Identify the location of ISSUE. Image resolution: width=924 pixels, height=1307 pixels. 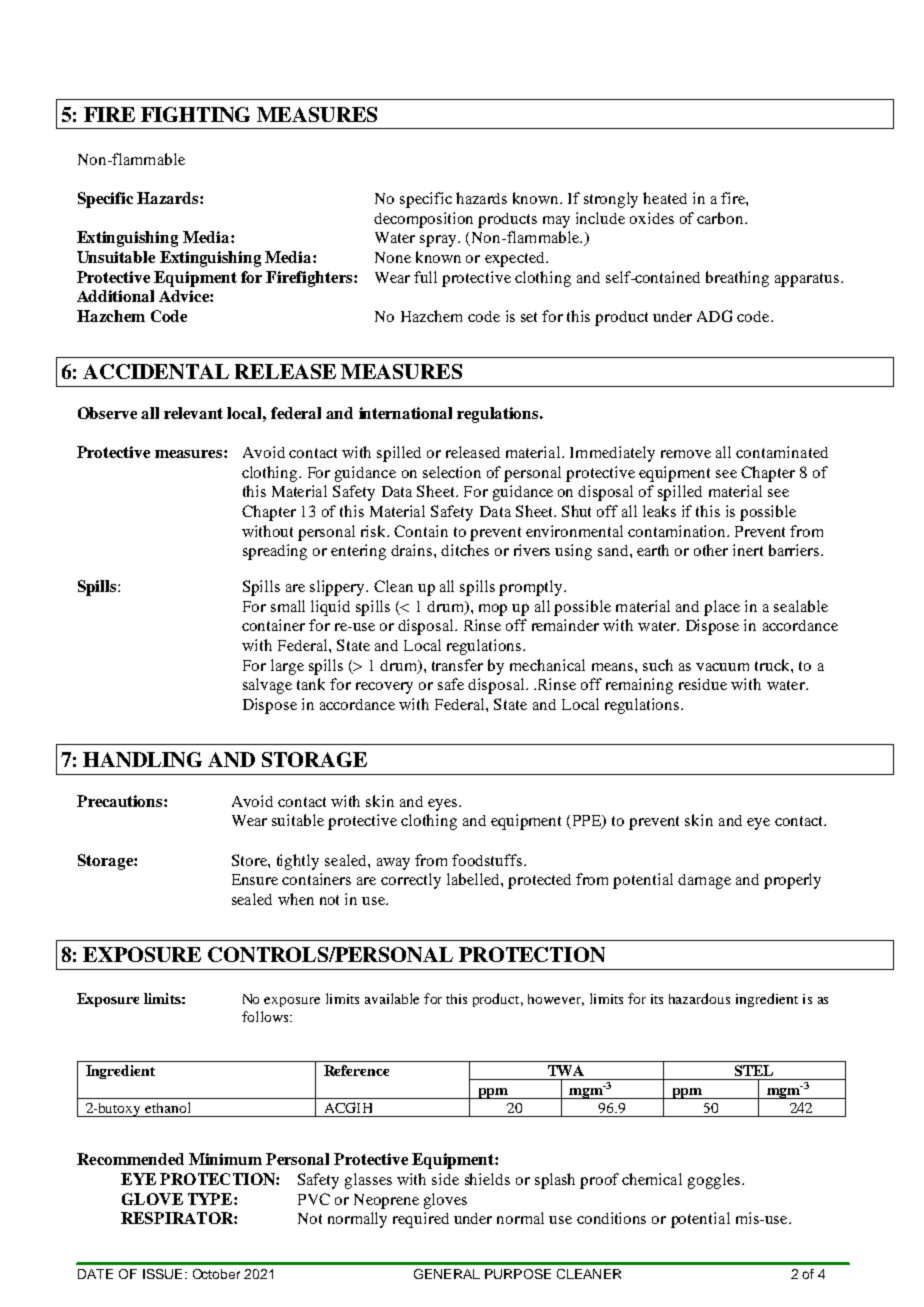
(162, 1274).
